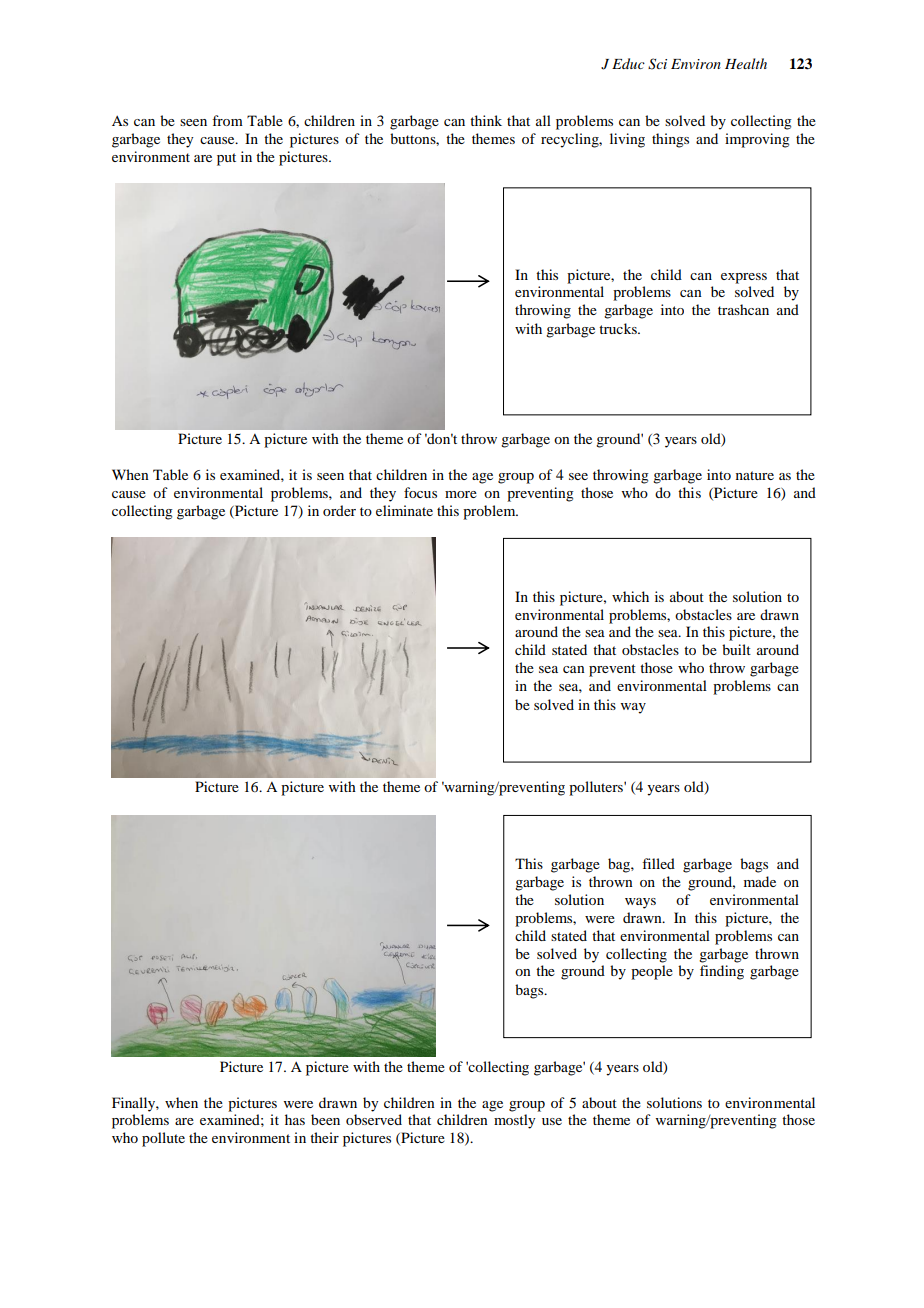 The image size is (924, 1308). What do you see at coordinates (461, 494) in the screenshot?
I see `more` at bounding box center [461, 494].
